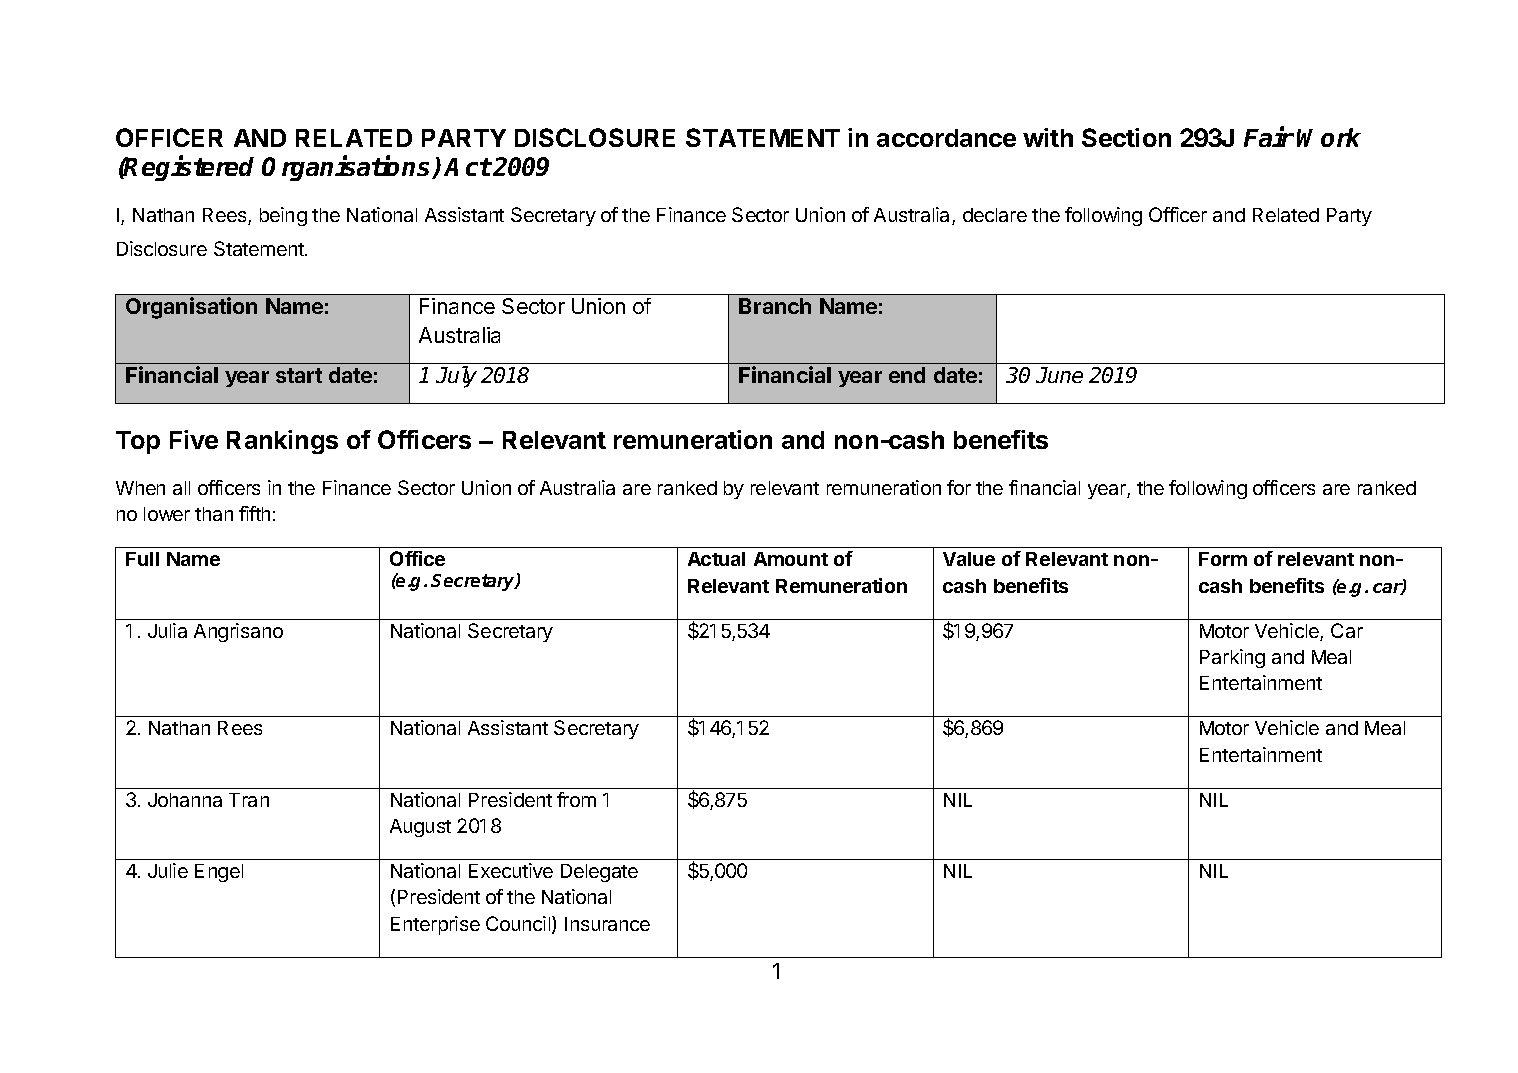 This image has height=1073, width=1518. Describe the element at coordinates (219, 873) in the image. I see `Engel` at that location.
